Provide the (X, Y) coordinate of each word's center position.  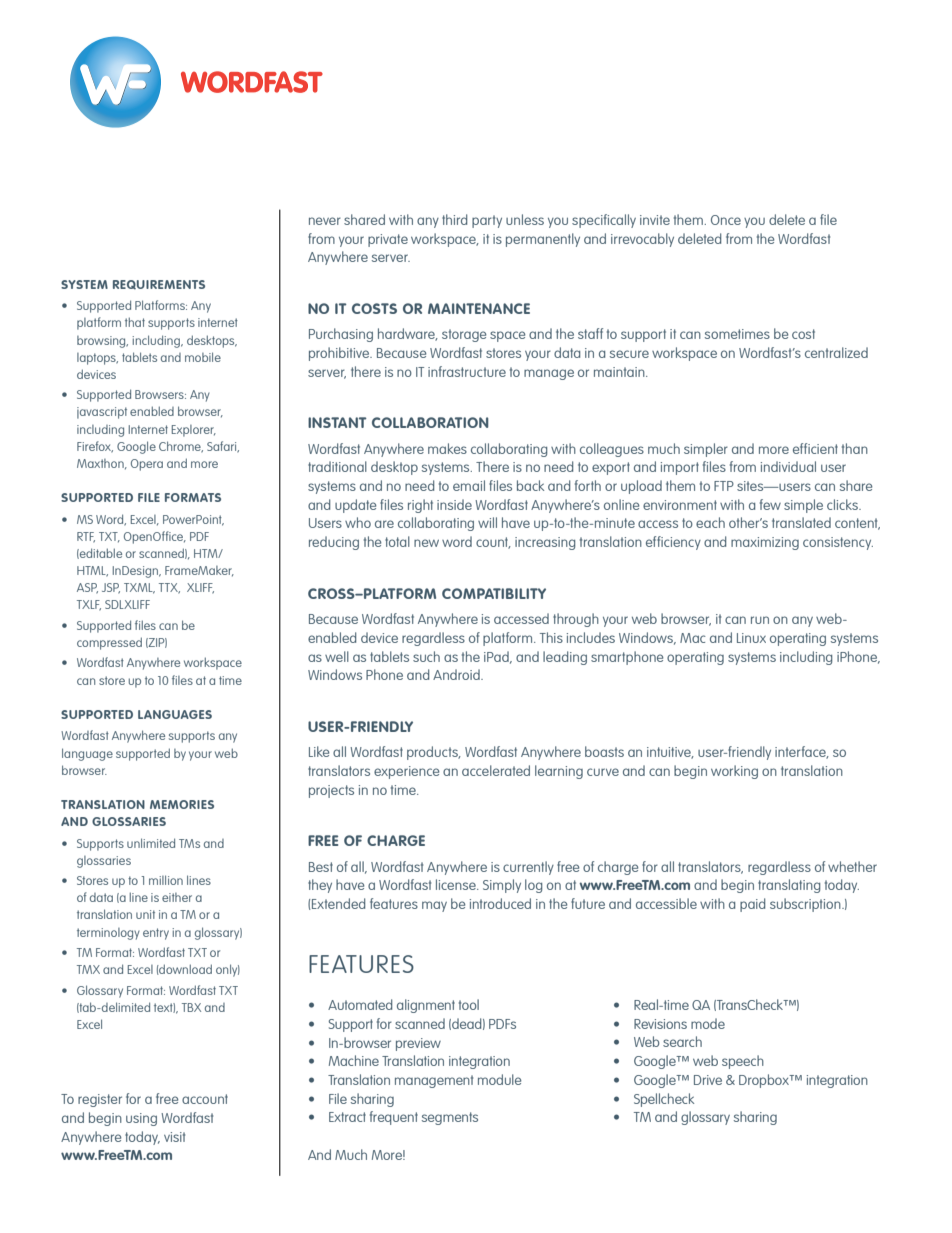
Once (726, 220)
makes (447, 448)
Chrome (181, 447)
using (141, 1119)
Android (457, 674)
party (487, 221)
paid (752, 905)
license (457, 884)
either (177, 897)
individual (788, 466)
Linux (751, 638)
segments (450, 1118)
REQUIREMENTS (159, 285)
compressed (109, 643)
